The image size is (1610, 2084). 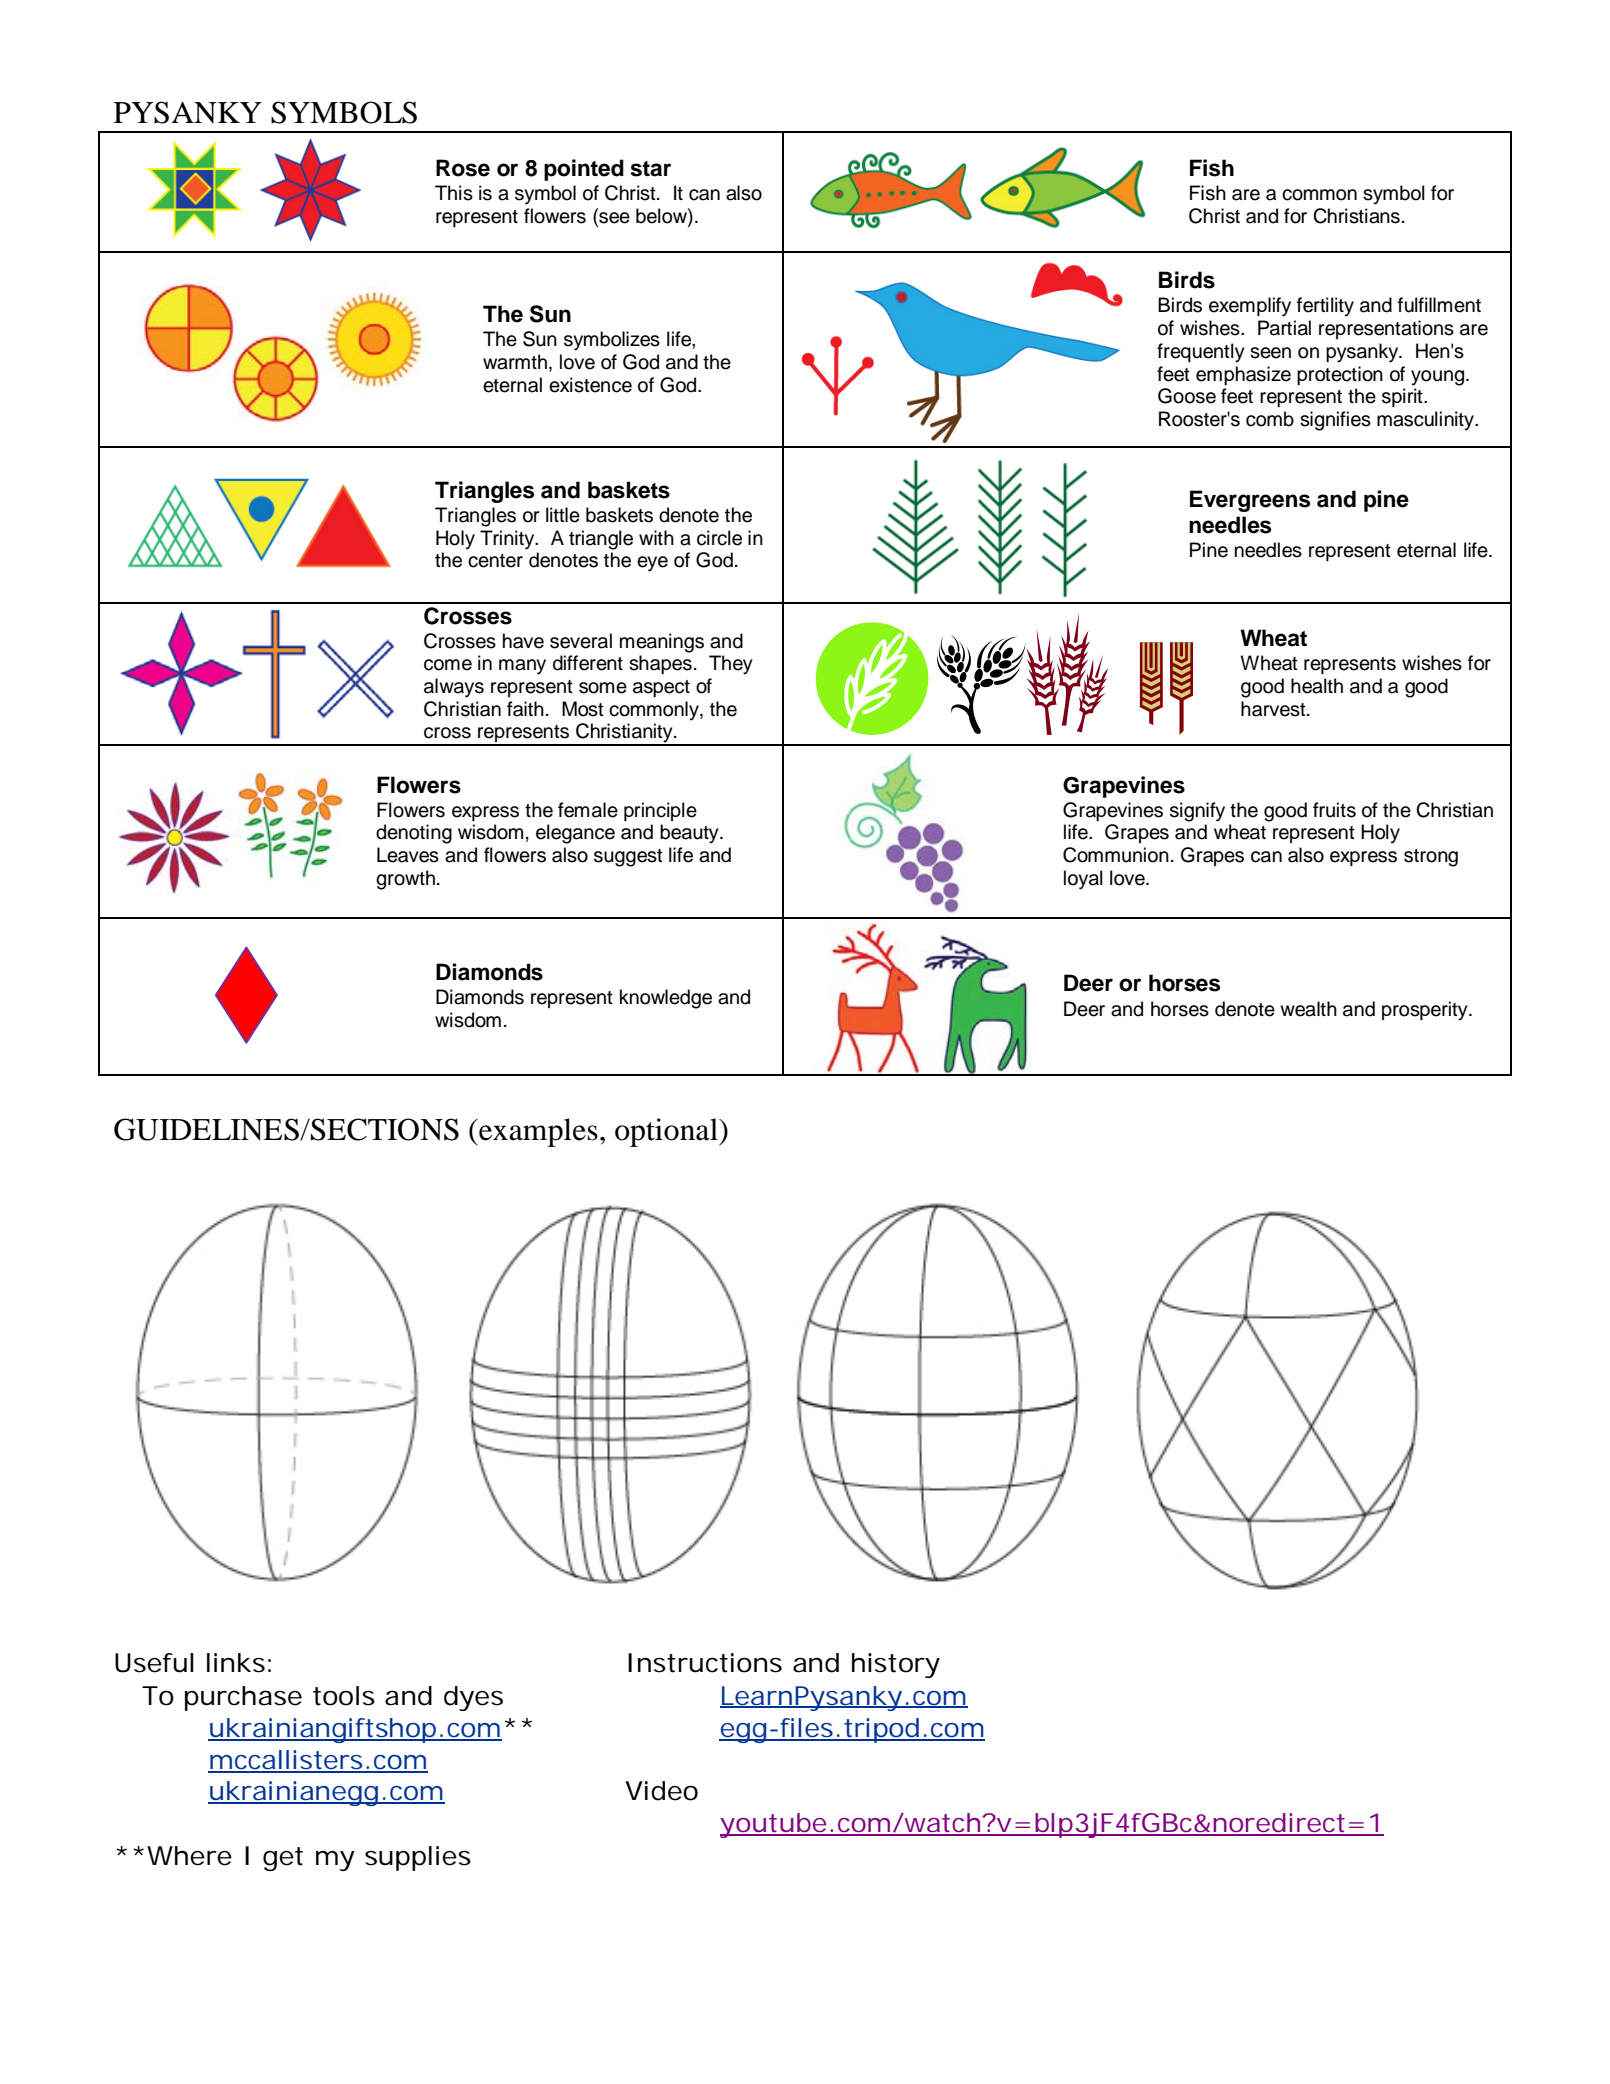 I want to click on wealth, so click(x=1308, y=1009).
